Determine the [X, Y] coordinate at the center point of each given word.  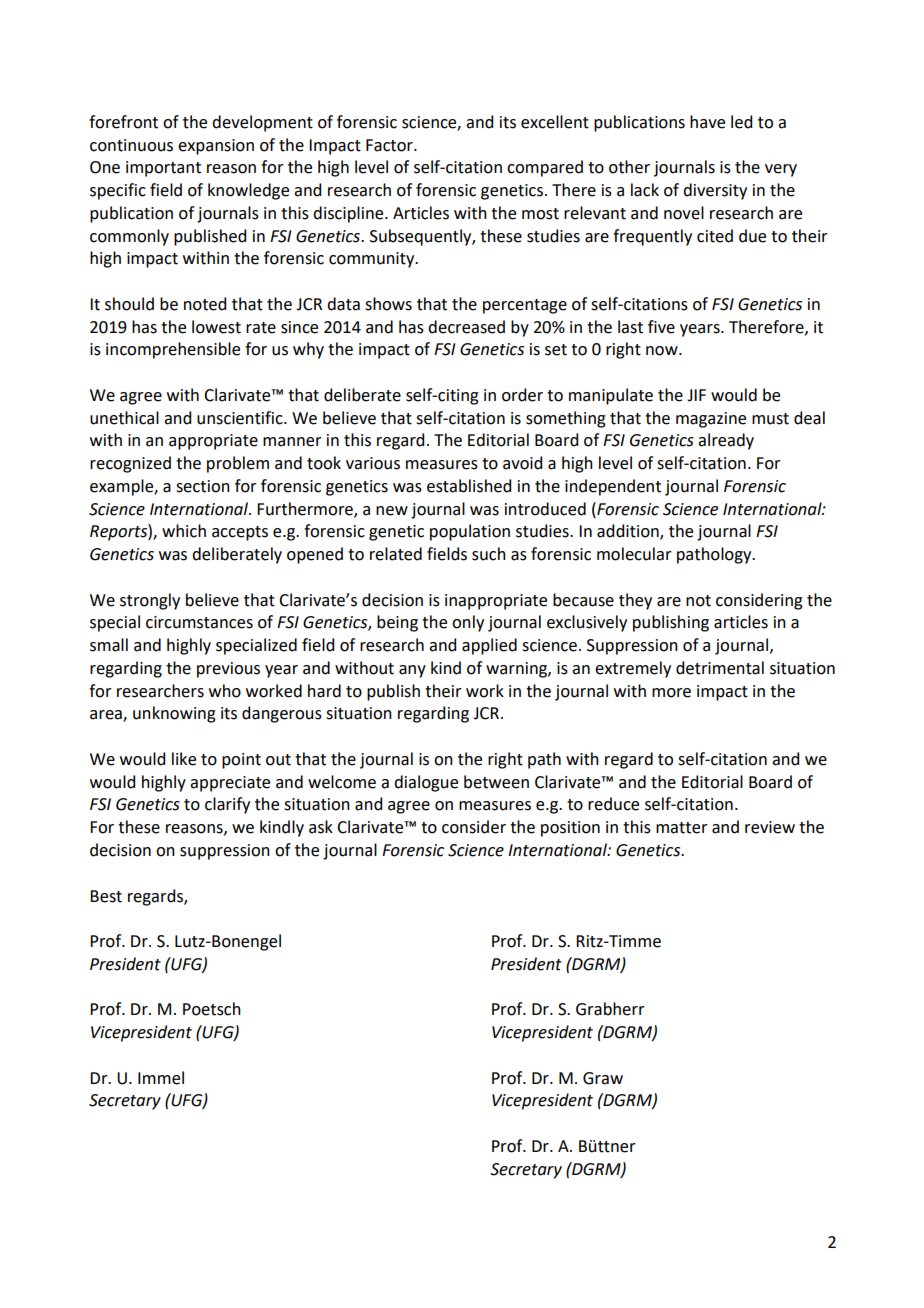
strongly [150, 601]
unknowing [174, 714]
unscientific [241, 418]
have [707, 122]
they [635, 601]
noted [205, 304]
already [726, 441]
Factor [390, 145]
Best [106, 896]
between [496, 782]
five [661, 327]
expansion [216, 147]
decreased [466, 327]
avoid [522, 463]
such [489, 554]
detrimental [720, 668]
